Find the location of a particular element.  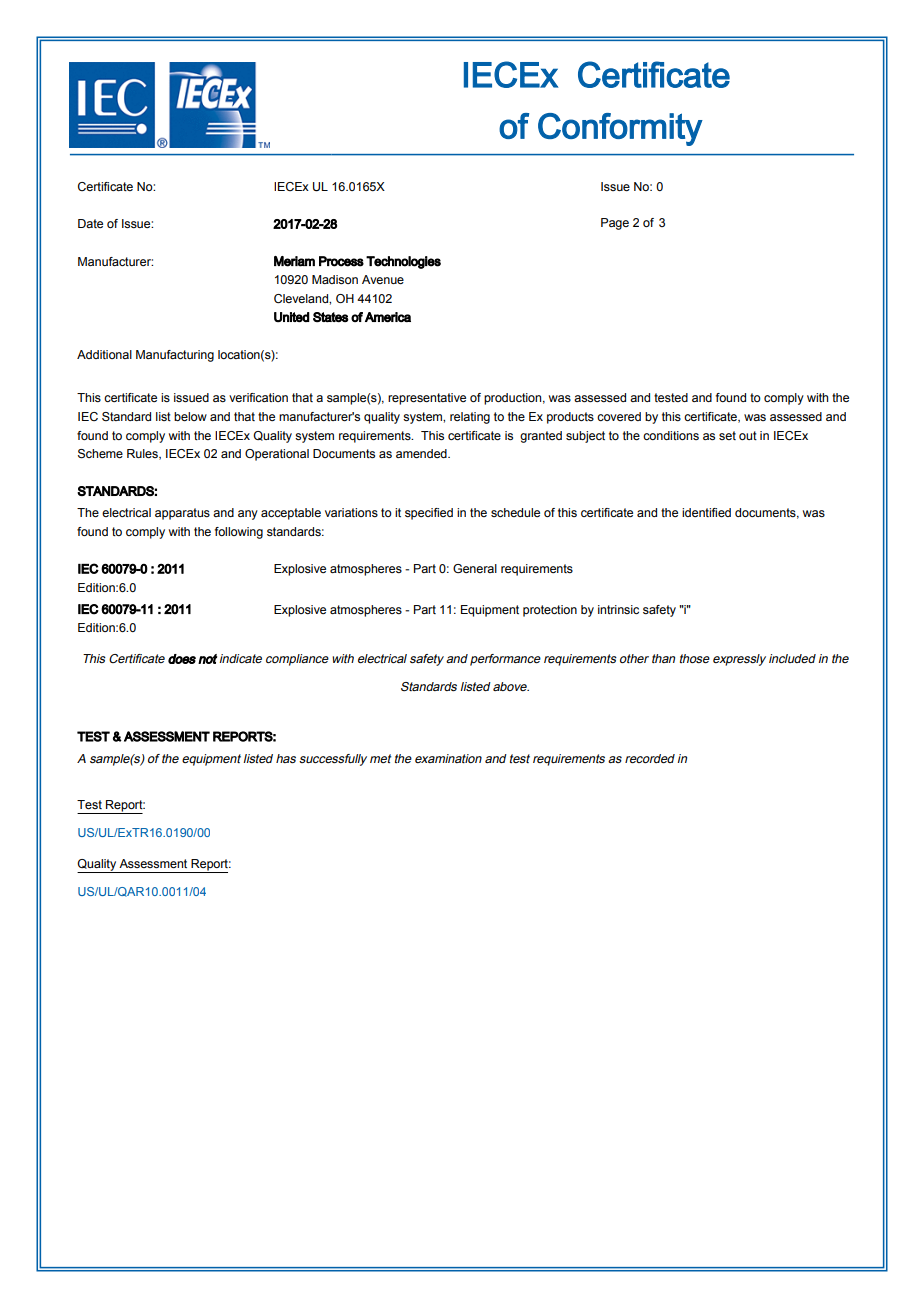

Manufacturing is located at coordinates (175, 356).
